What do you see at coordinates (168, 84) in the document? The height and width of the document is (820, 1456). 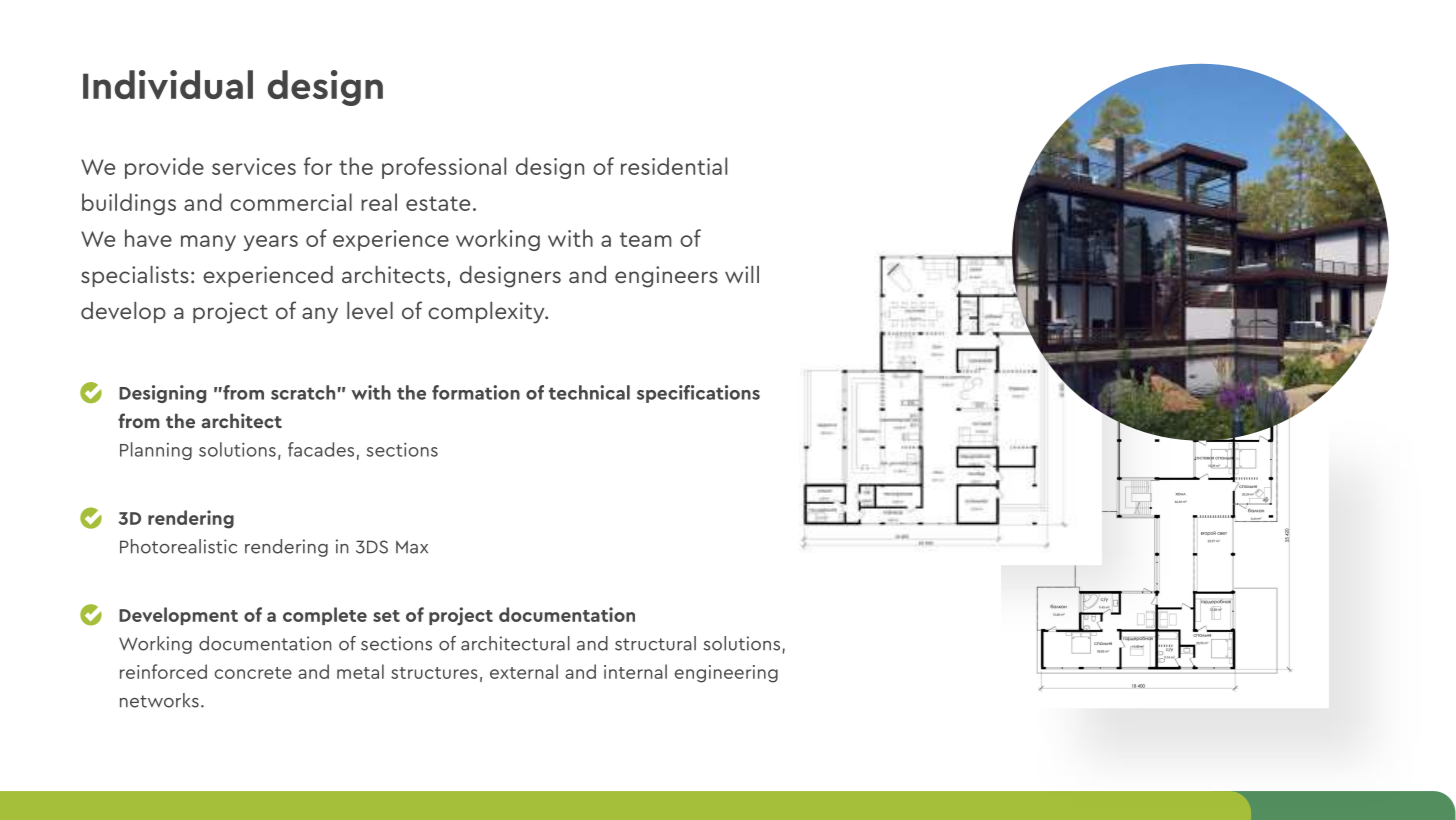 I see `Individual` at bounding box center [168, 84].
